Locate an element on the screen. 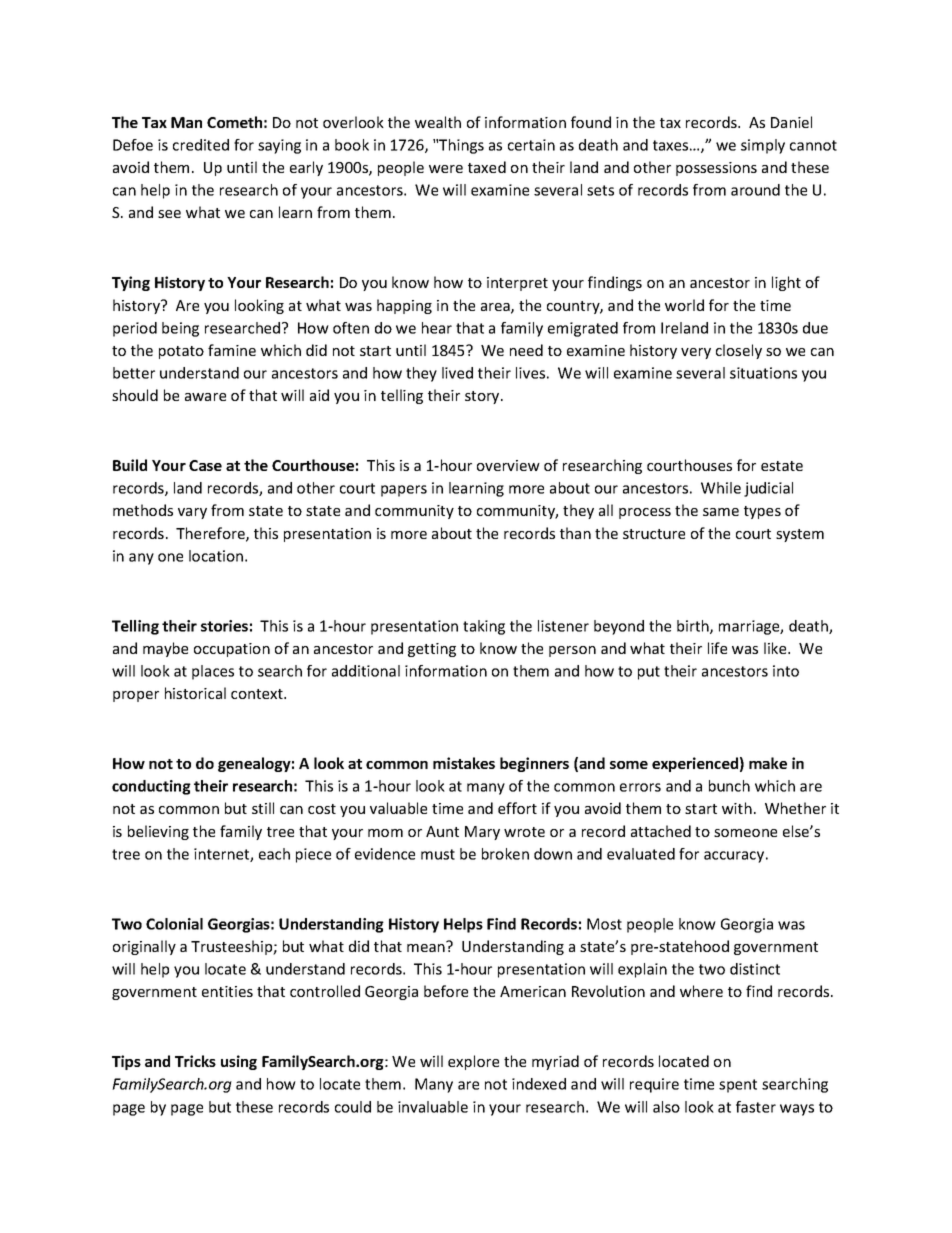 The height and width of the screenshot is (1233, 952). taxed is located at coordinates (487, 167).
